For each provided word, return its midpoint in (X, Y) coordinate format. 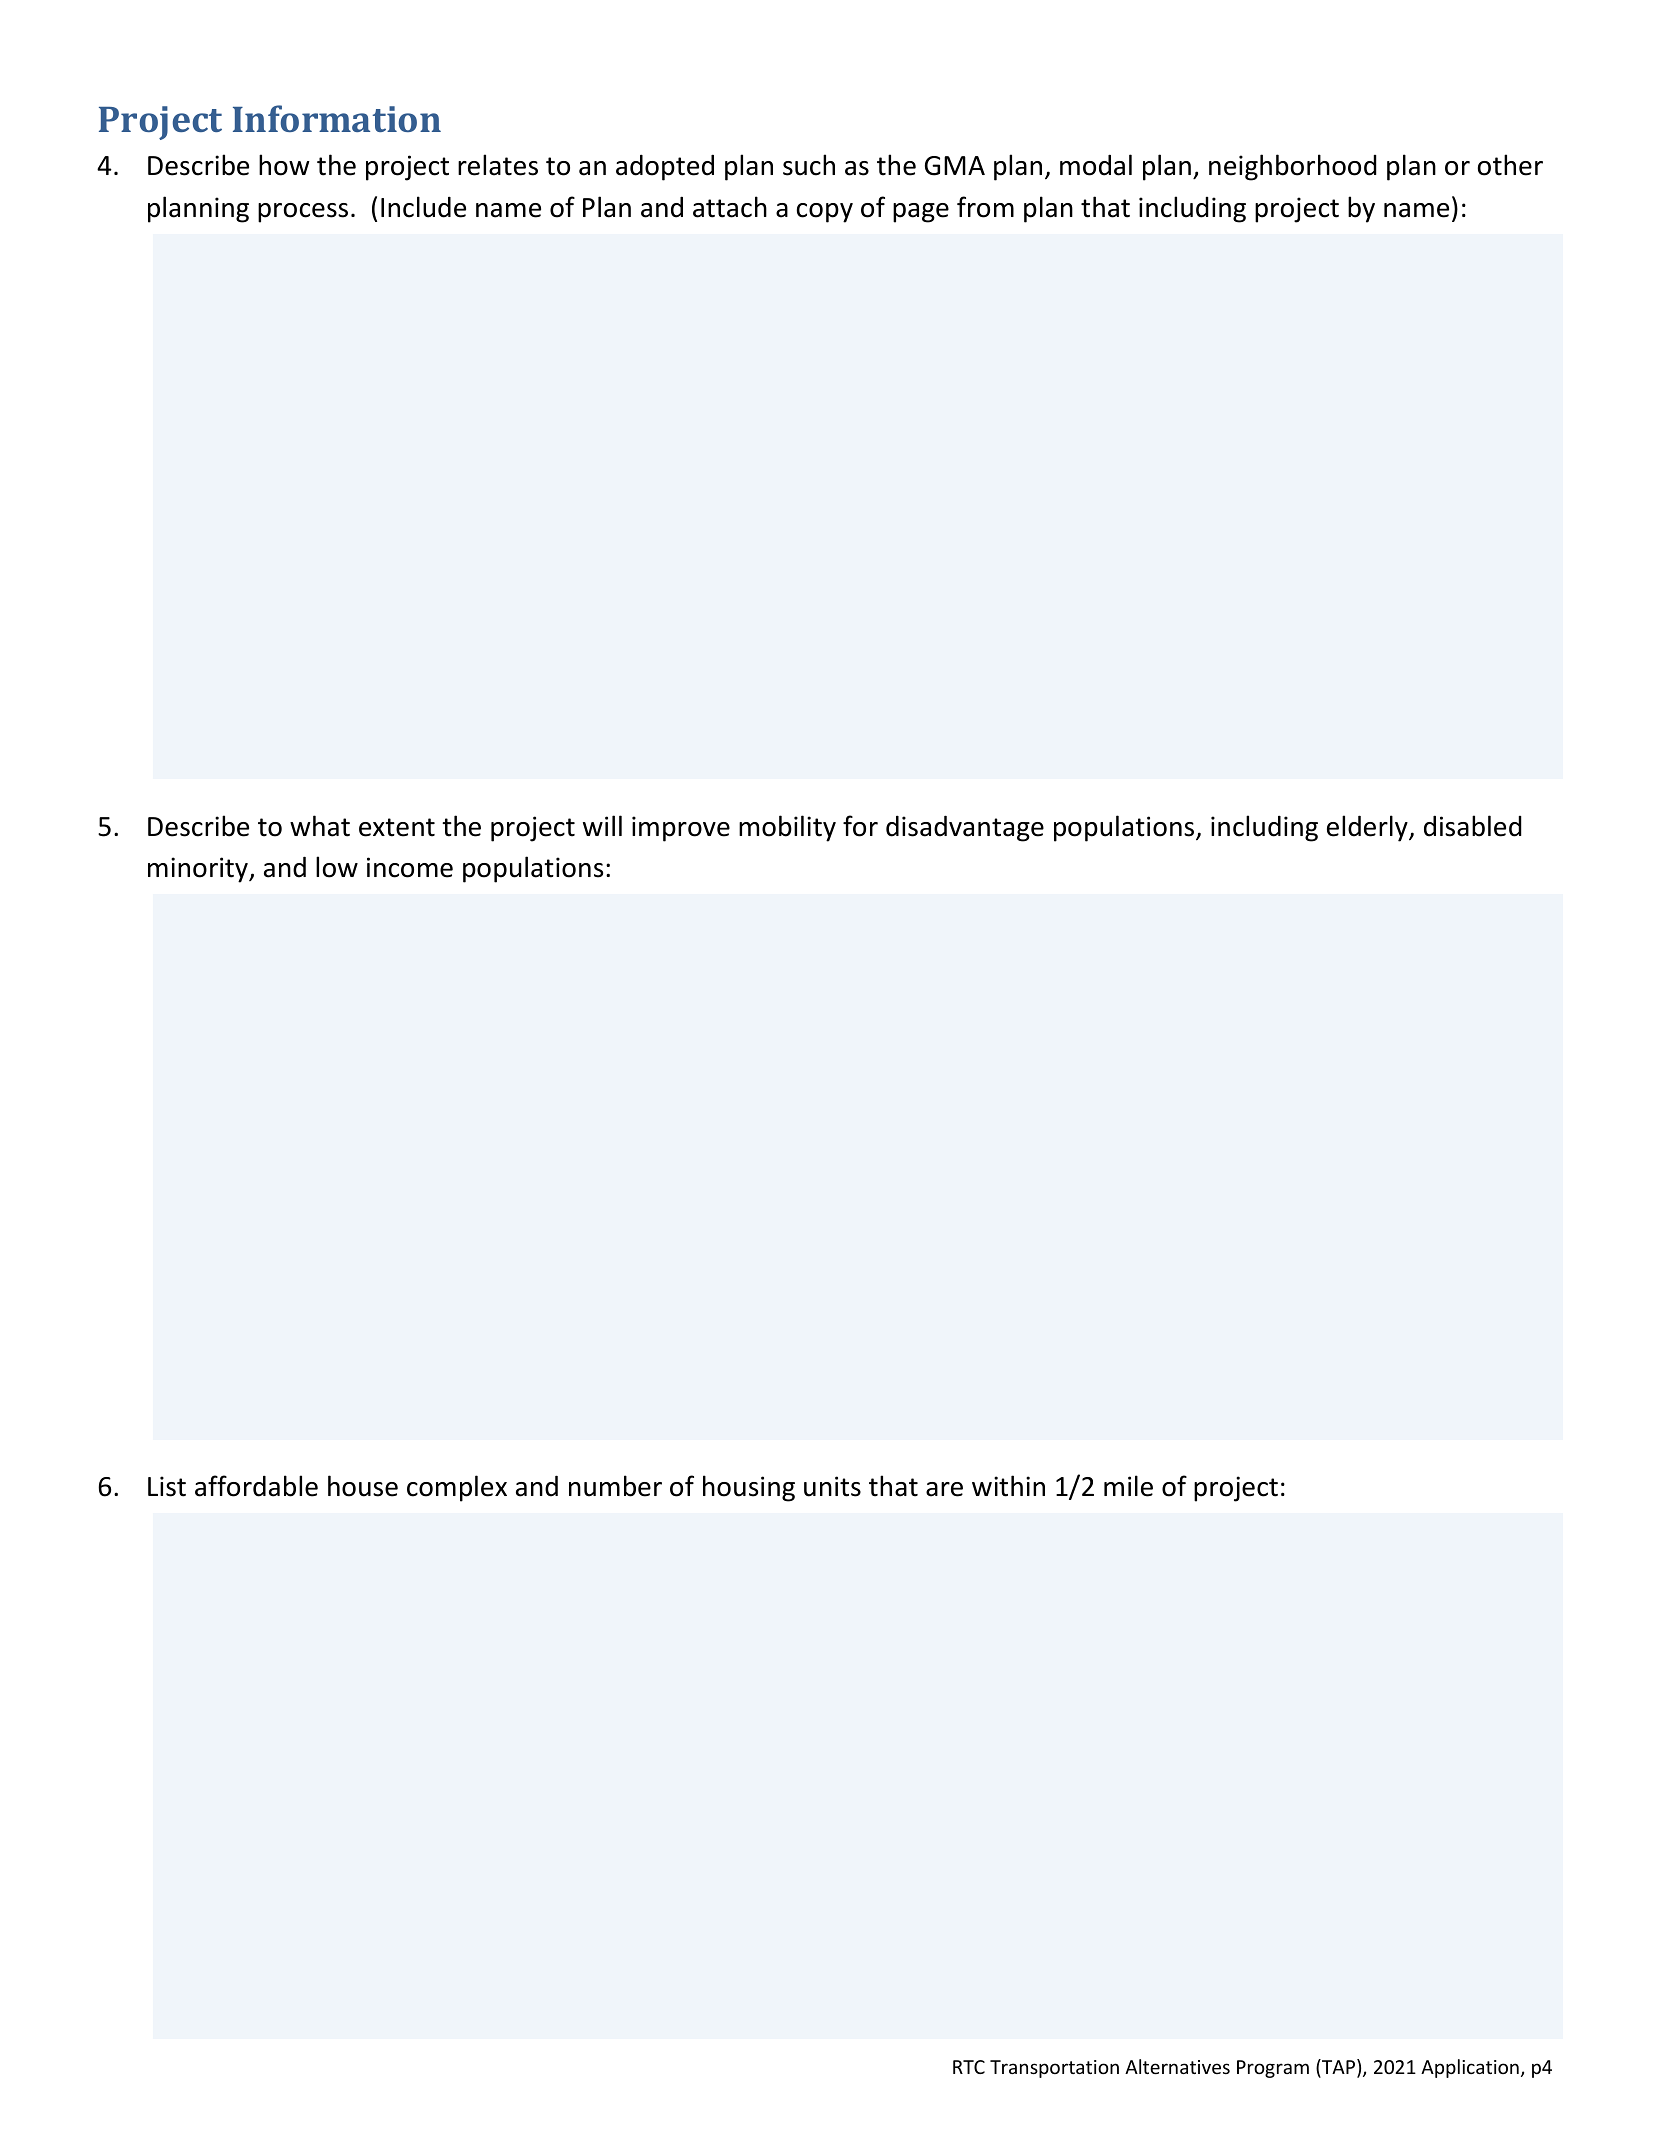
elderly (1368, 828)
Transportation (1054, 2069)
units (832, 1486)
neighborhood (1293, 167)
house (363, 1486)
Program (1273, 2069)
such (809, 165)
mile (1128, 1486)
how (284, 165)
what (320, 826)
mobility (787, 828)
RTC (969, 2067)
